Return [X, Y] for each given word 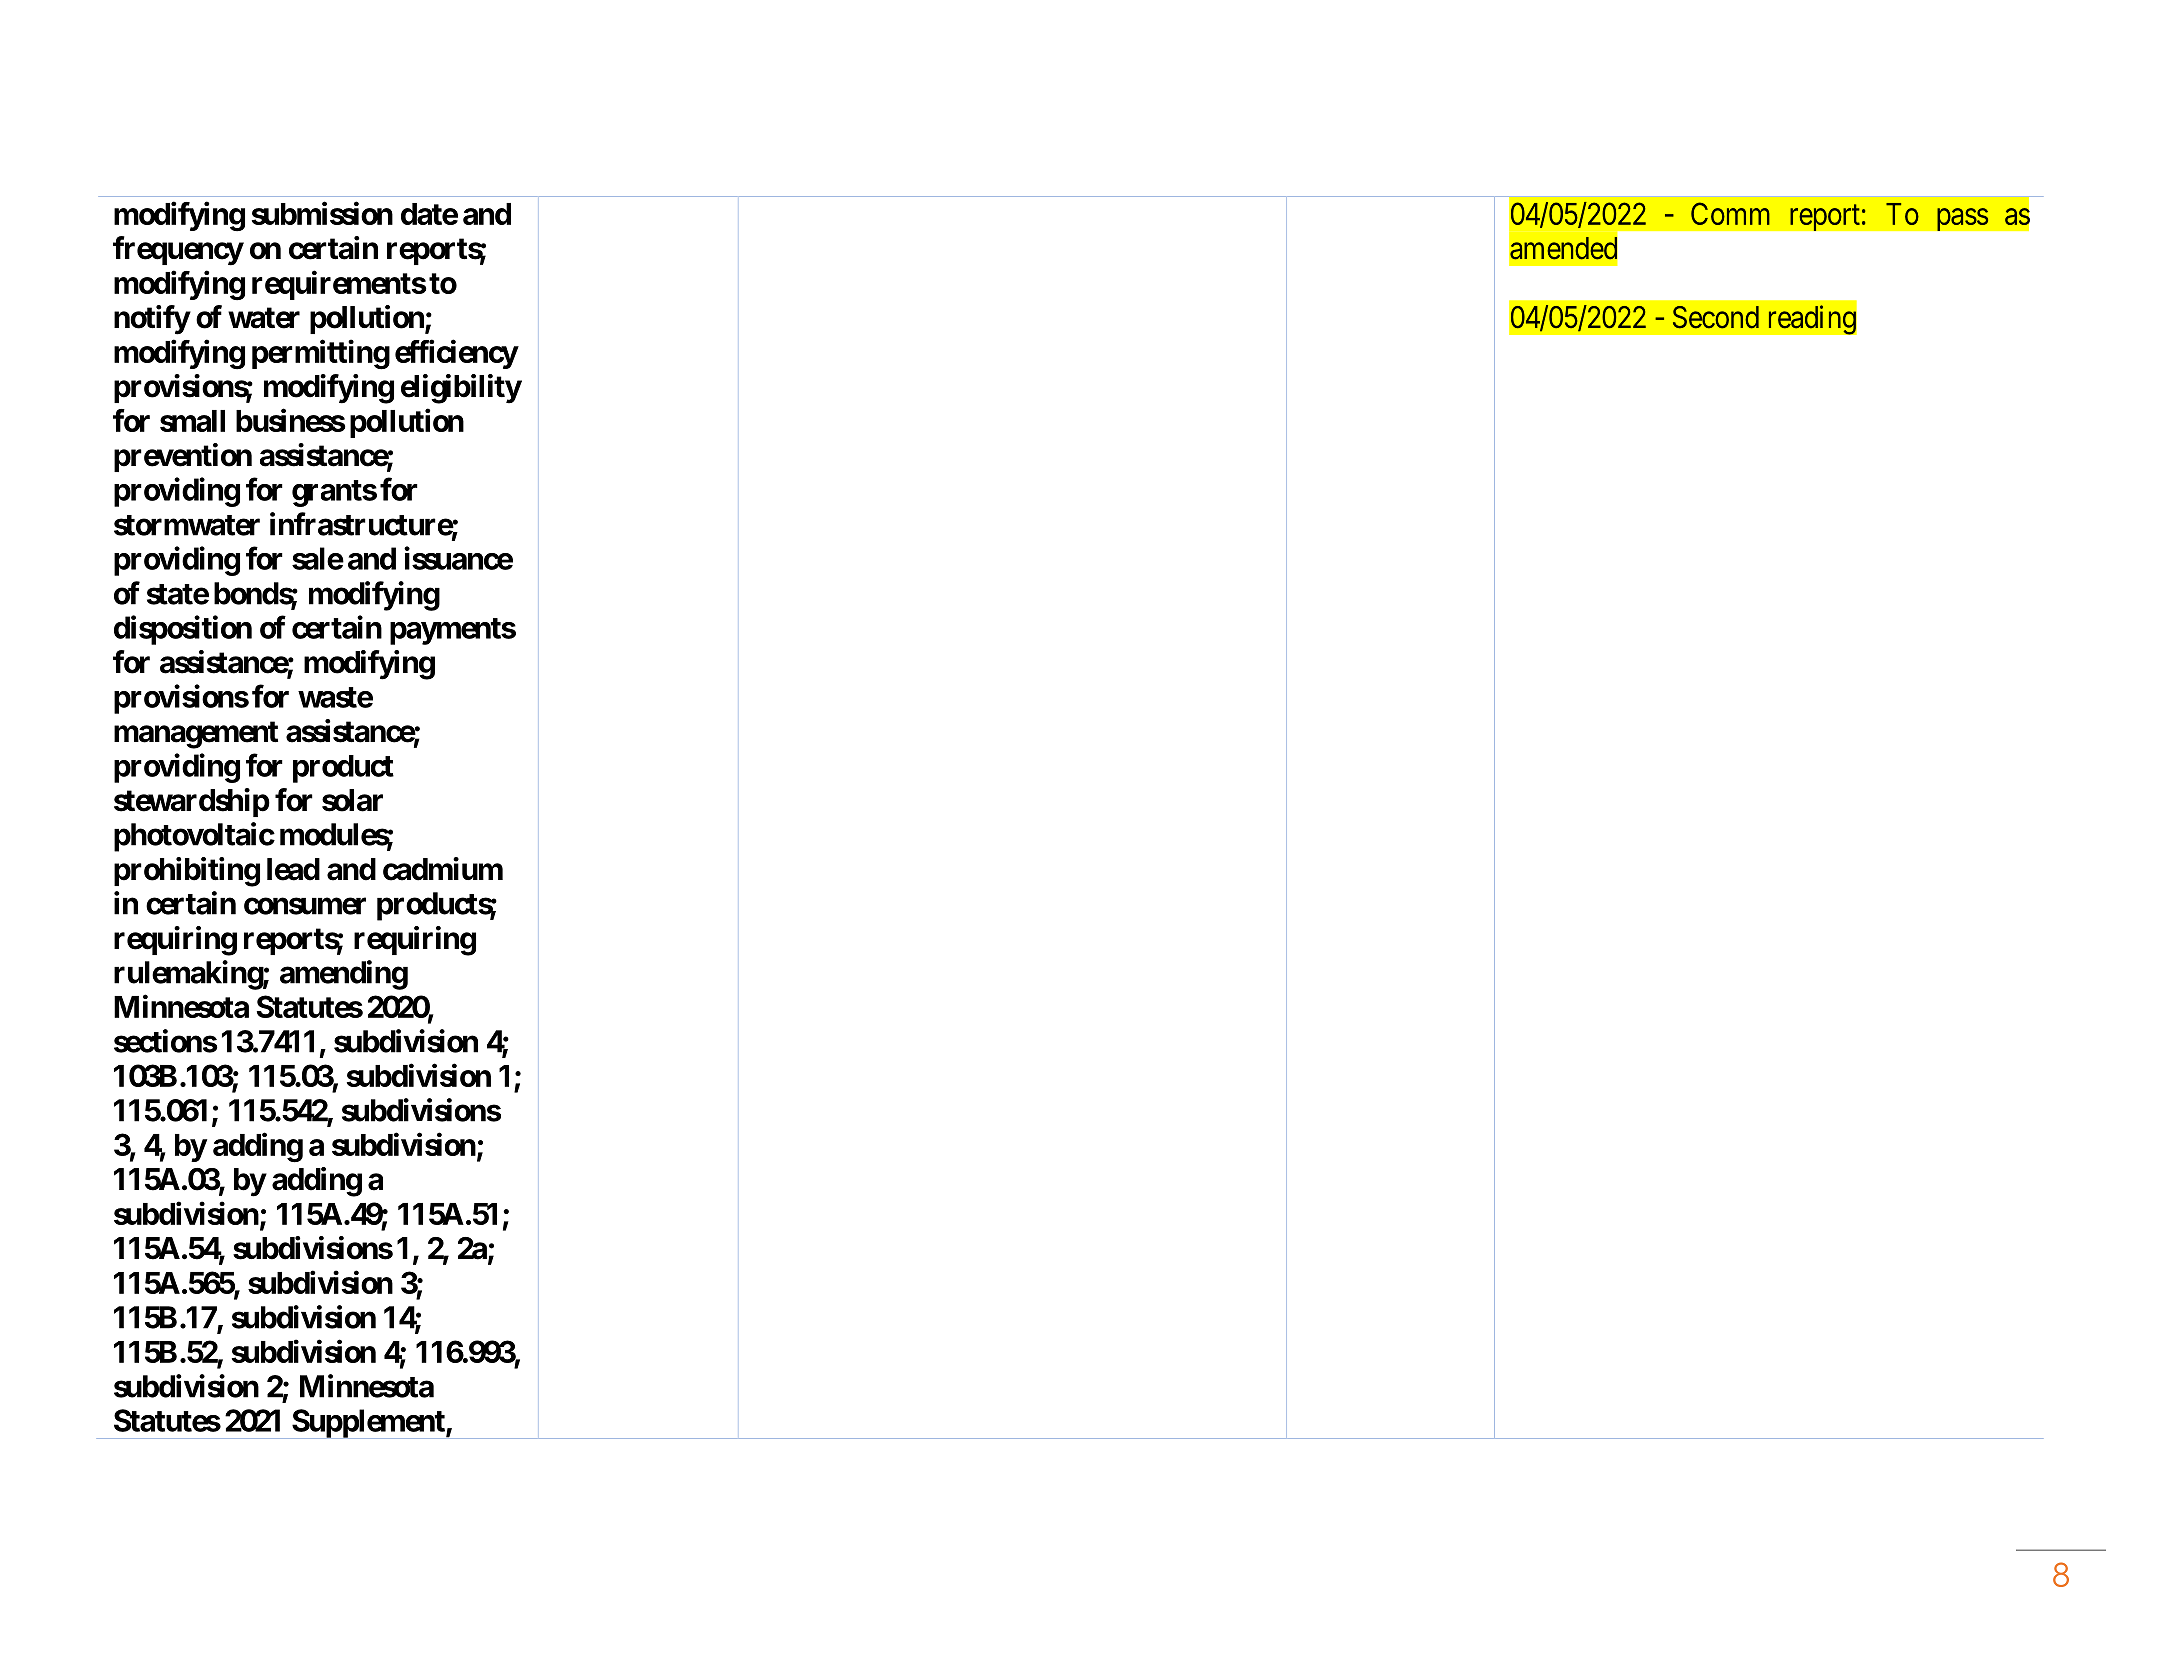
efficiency [456, 354]
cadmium [443, 869]
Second [1716, 317]
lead [293, 869]
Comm [1730, 213]
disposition [183, 630]
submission [322, 213]
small [192, 421]
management [196, 735]
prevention [183, 457]
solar [352, 800]
